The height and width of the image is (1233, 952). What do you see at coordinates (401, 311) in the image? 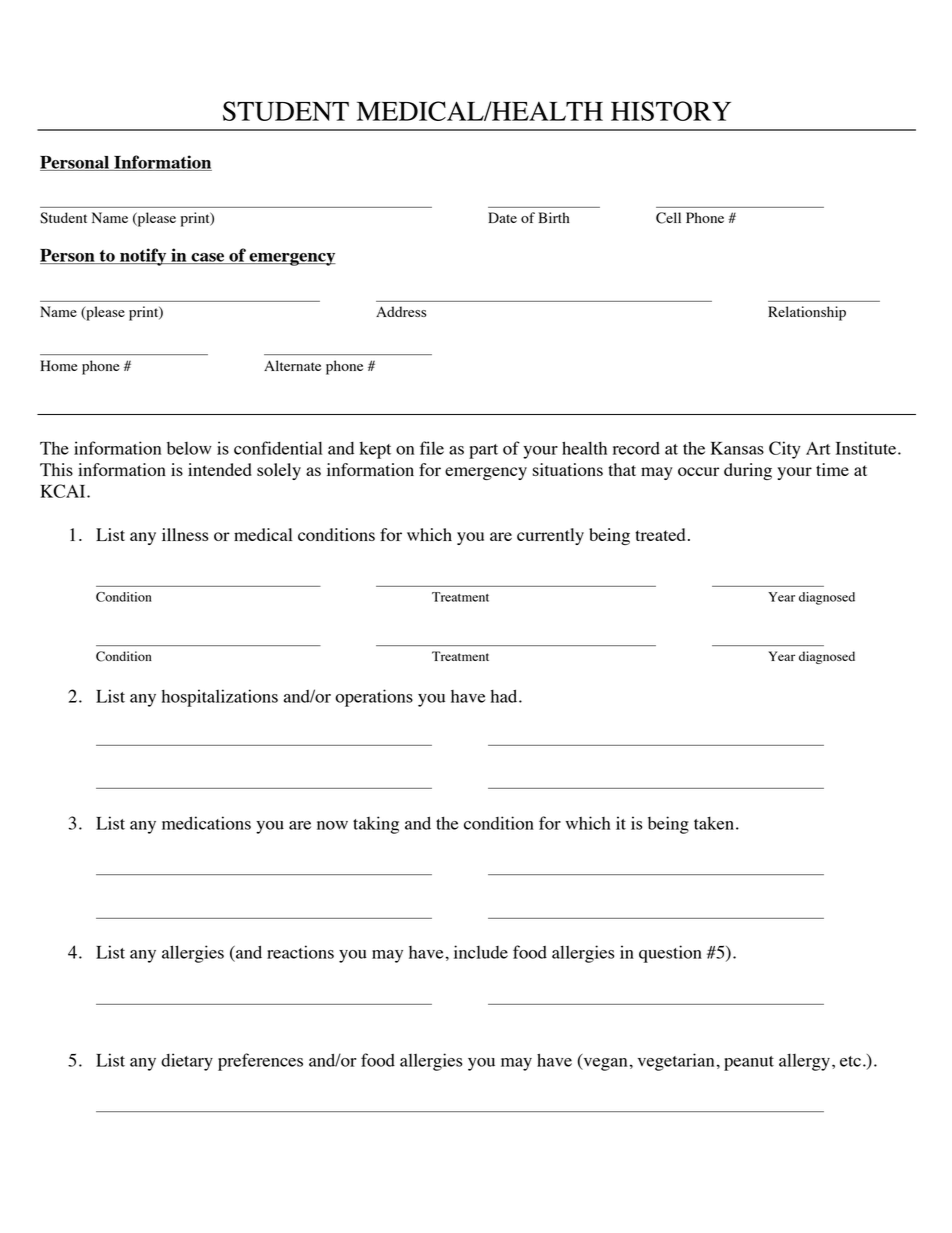
I see `Address` at bounding box center [401, 311].
